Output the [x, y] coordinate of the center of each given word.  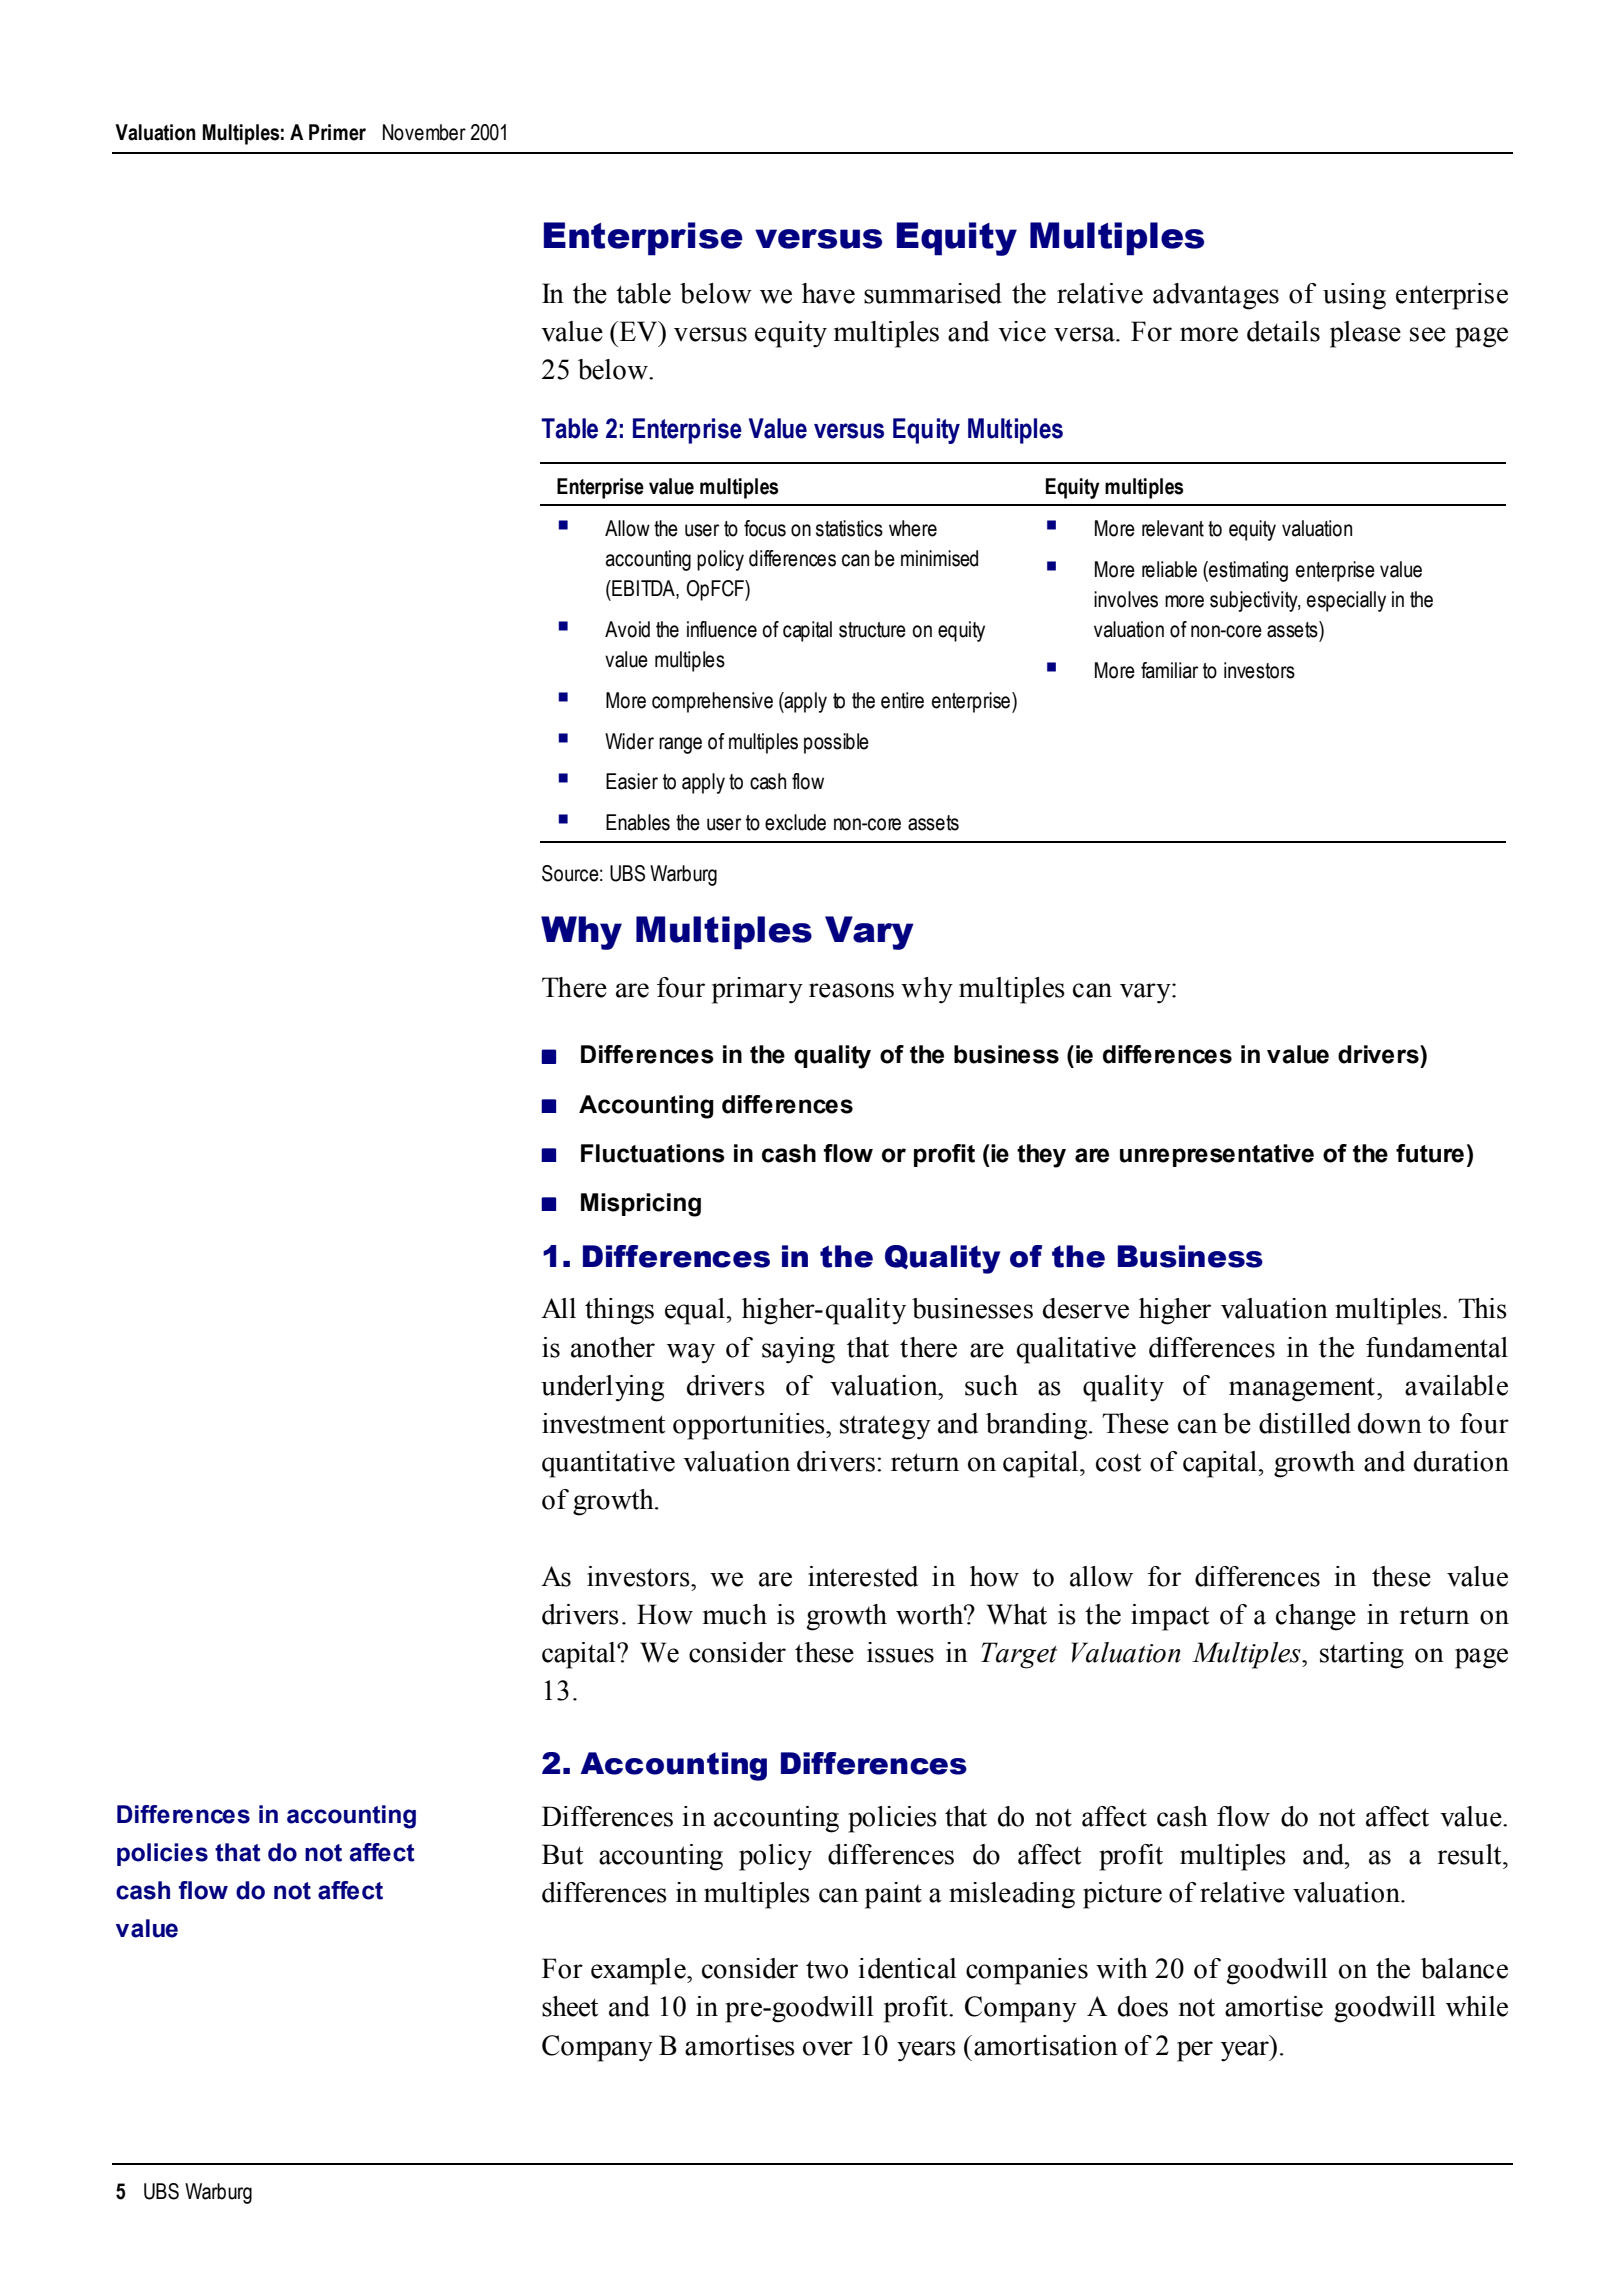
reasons [851, 990]
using [1354, 296]
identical [908, 1968]
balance [1464, 1968]
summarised [933, 293]
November [424, 132]
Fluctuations [653, 1153]
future [1430, 1153]
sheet [570, 2006]
